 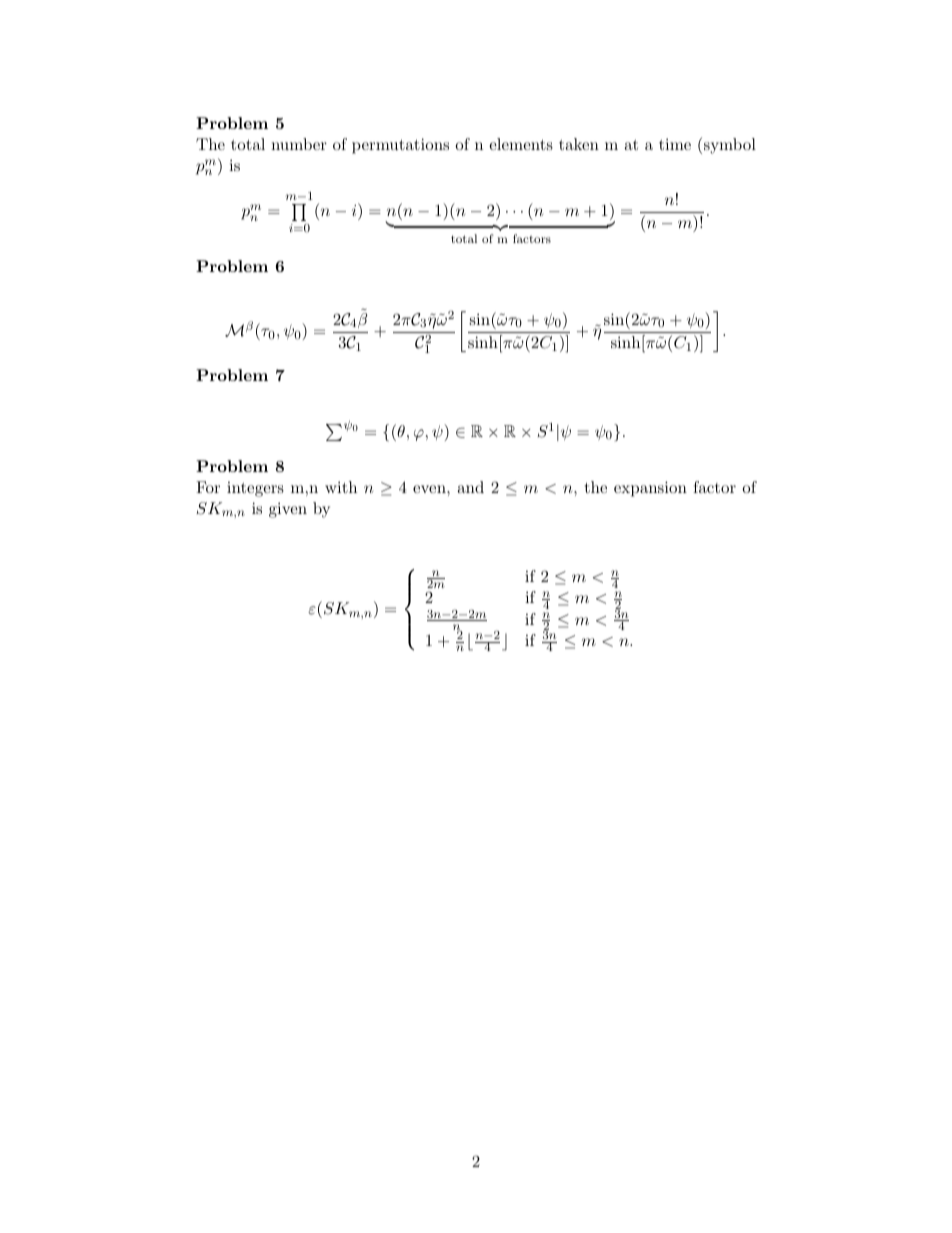 I want to click on taken, so click(x=579, y=144).
